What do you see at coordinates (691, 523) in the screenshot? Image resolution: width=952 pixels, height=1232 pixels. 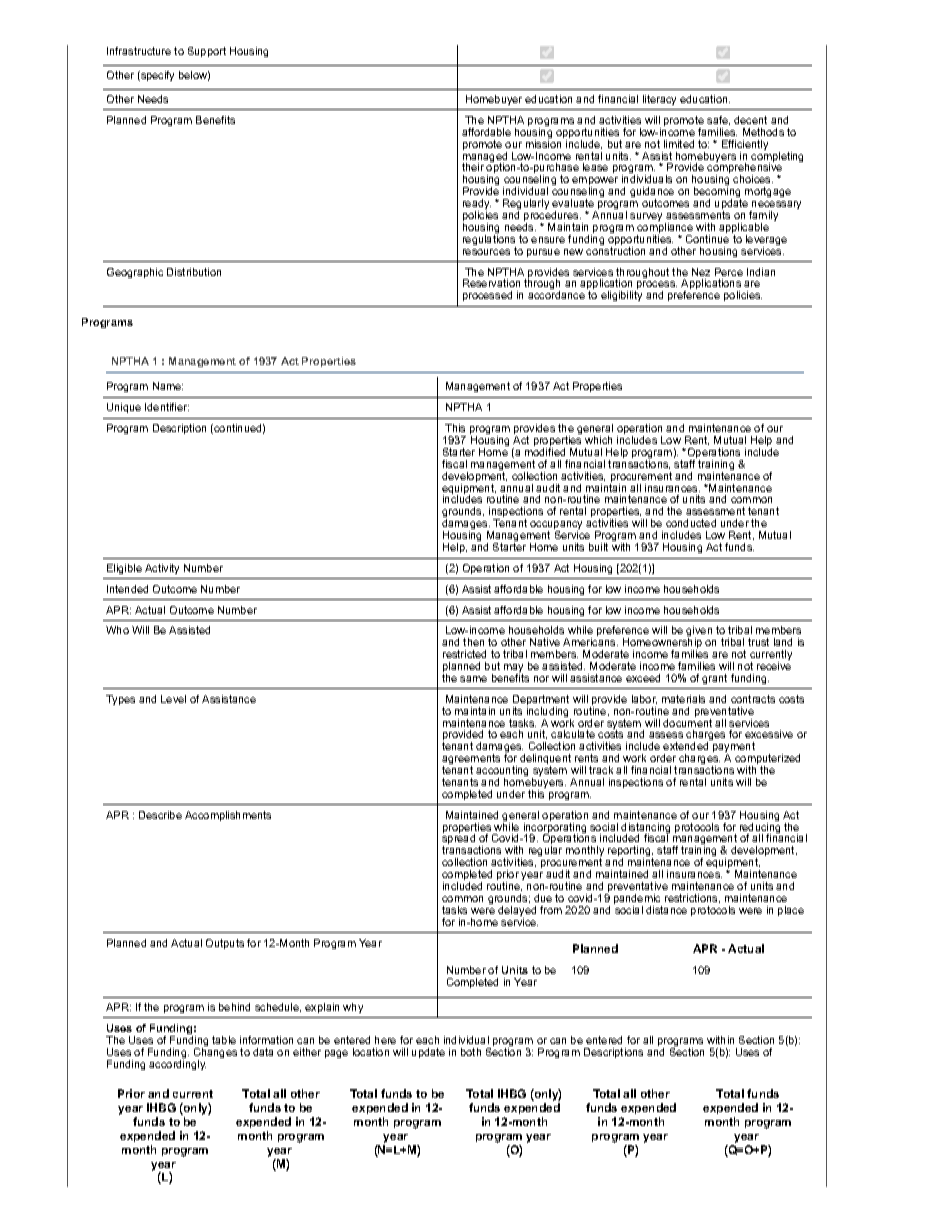 I see `conducted` at bounding box center [691, 523].
